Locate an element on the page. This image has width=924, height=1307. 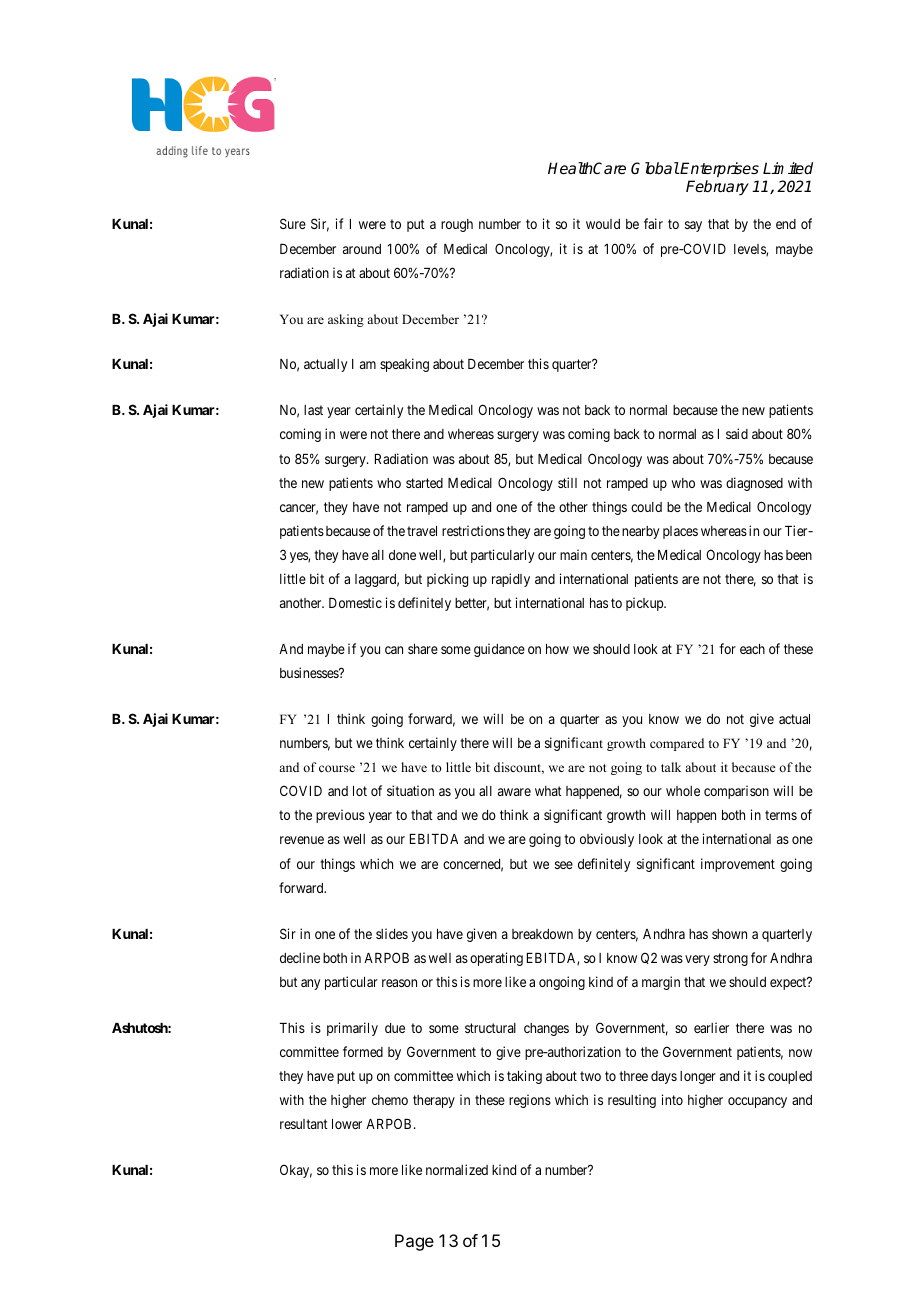
see is located at coordinates (564, 865).
